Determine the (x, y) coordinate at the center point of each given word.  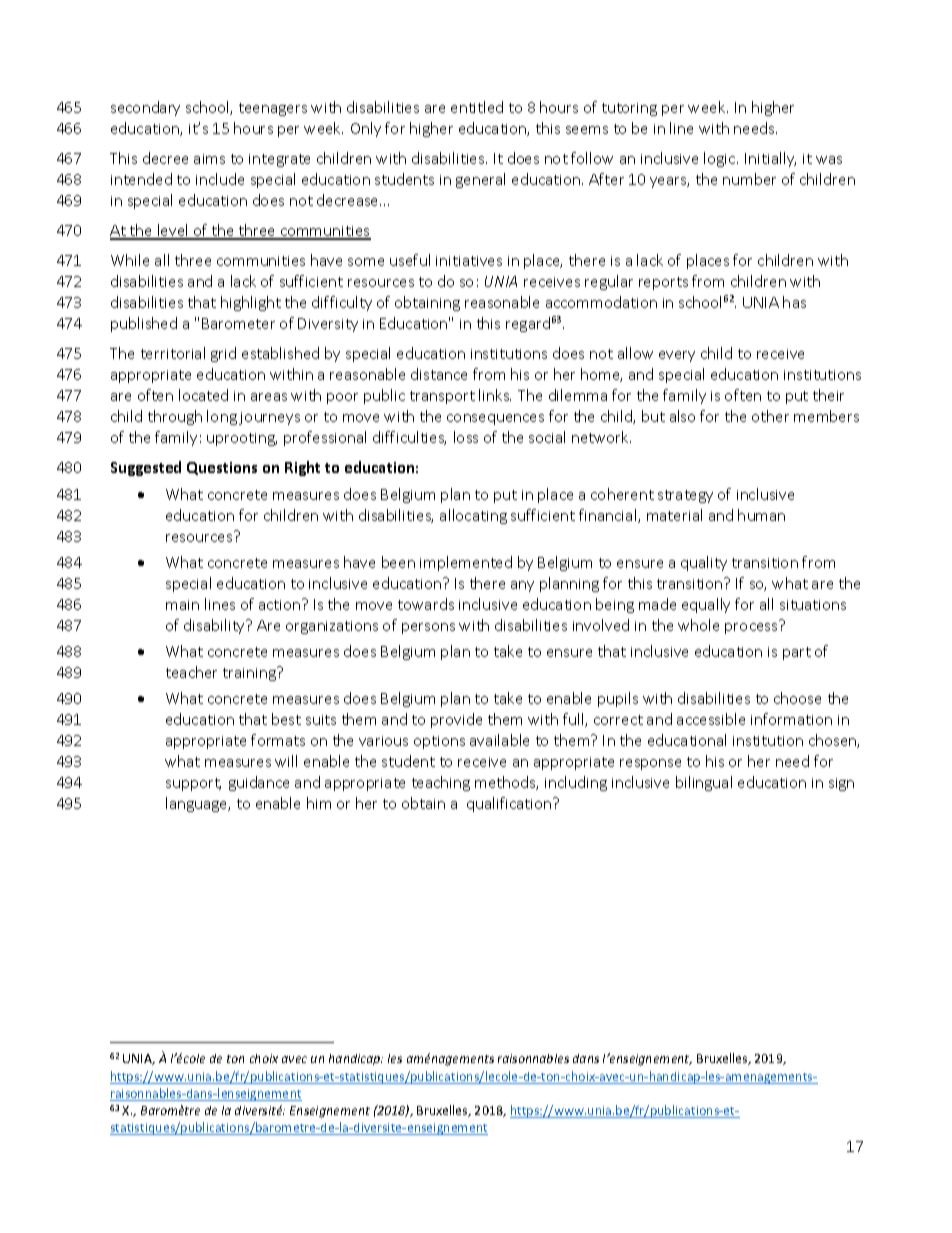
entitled (477, 107)
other (770, 416)
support (193, 784)
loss (466, 437)
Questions (222, 468)
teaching (441, 783)
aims (209, 159)
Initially (770, 159)
